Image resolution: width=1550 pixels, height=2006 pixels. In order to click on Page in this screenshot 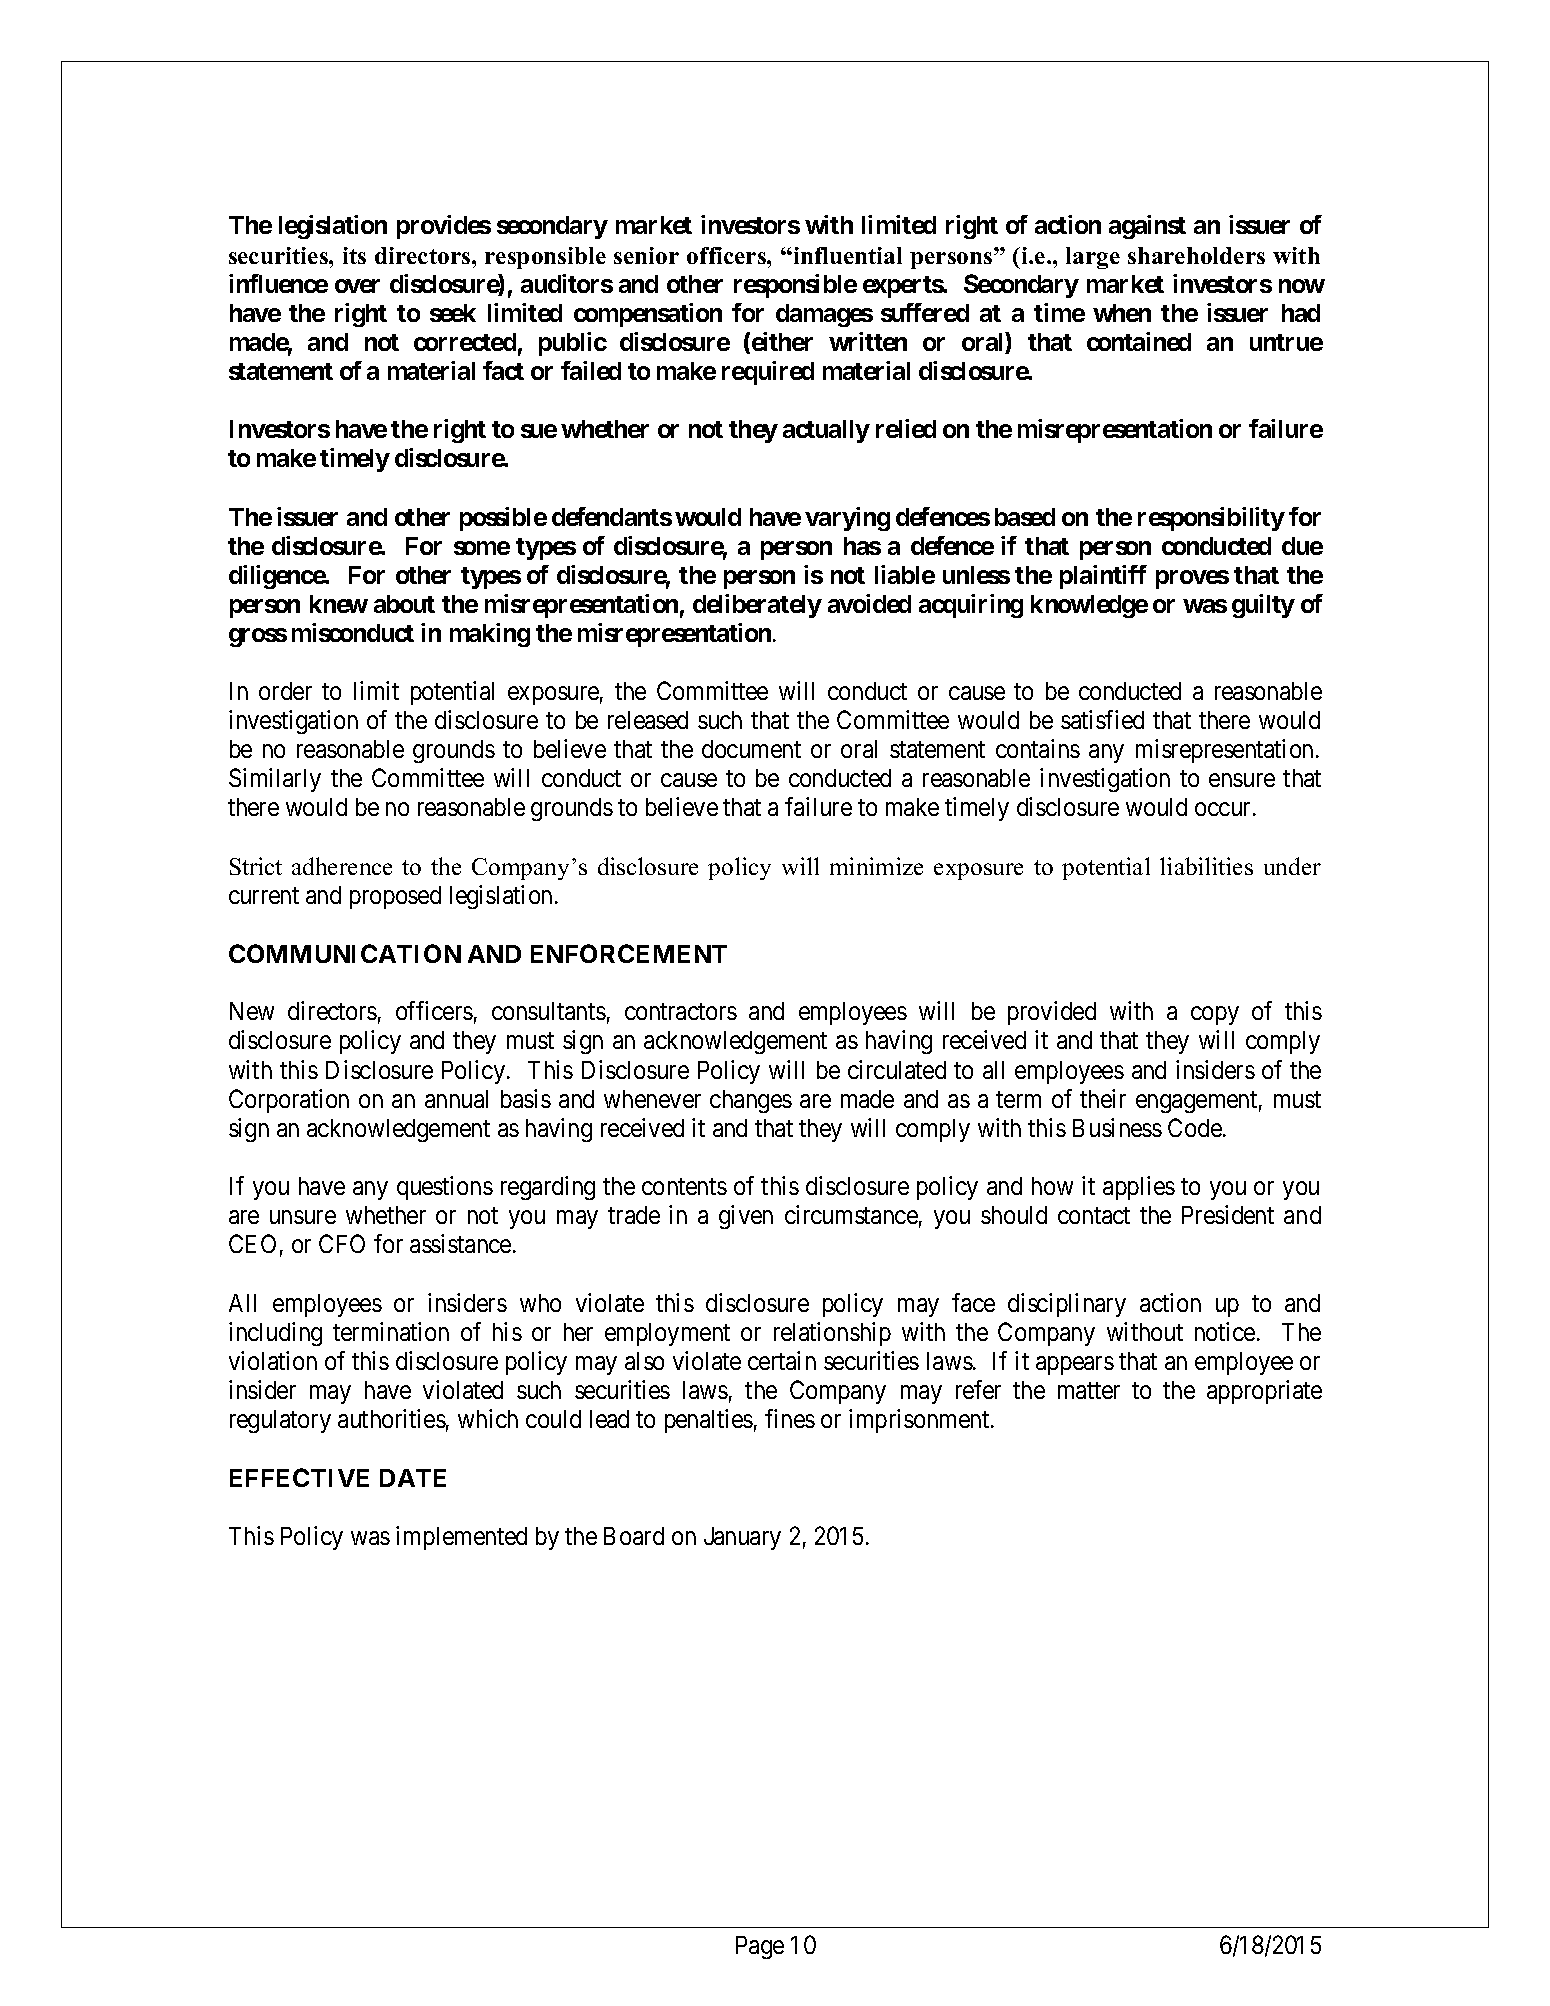, I will do `click(760, 1947)`.
